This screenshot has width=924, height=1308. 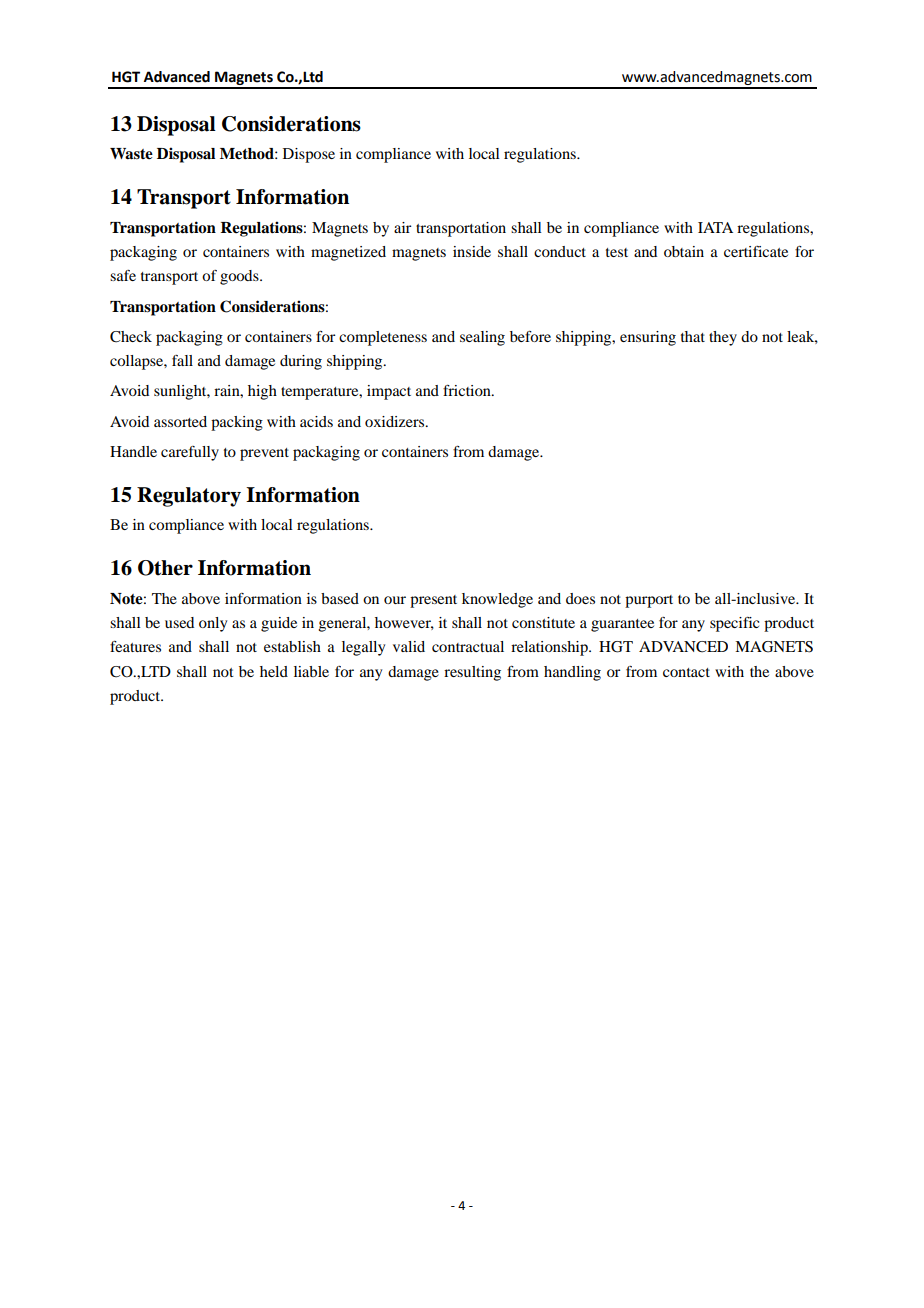 I want to click on prevent, so click(x=264, y=454).
